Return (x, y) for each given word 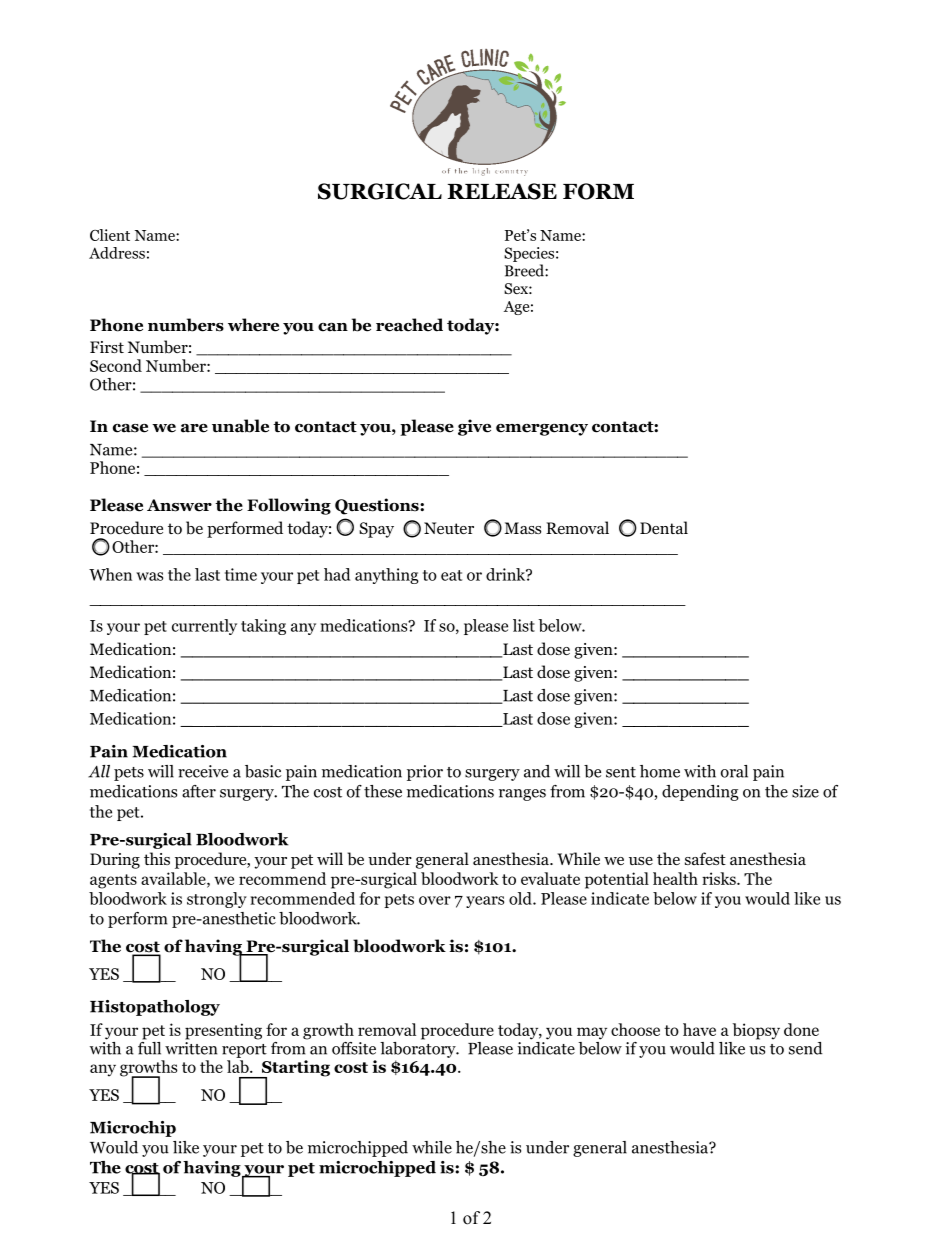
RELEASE (502, 191)
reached (409, 325)
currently (204, 627)
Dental (664, 527)
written (191, 1048)
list (524, 625)
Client (110, 235)
